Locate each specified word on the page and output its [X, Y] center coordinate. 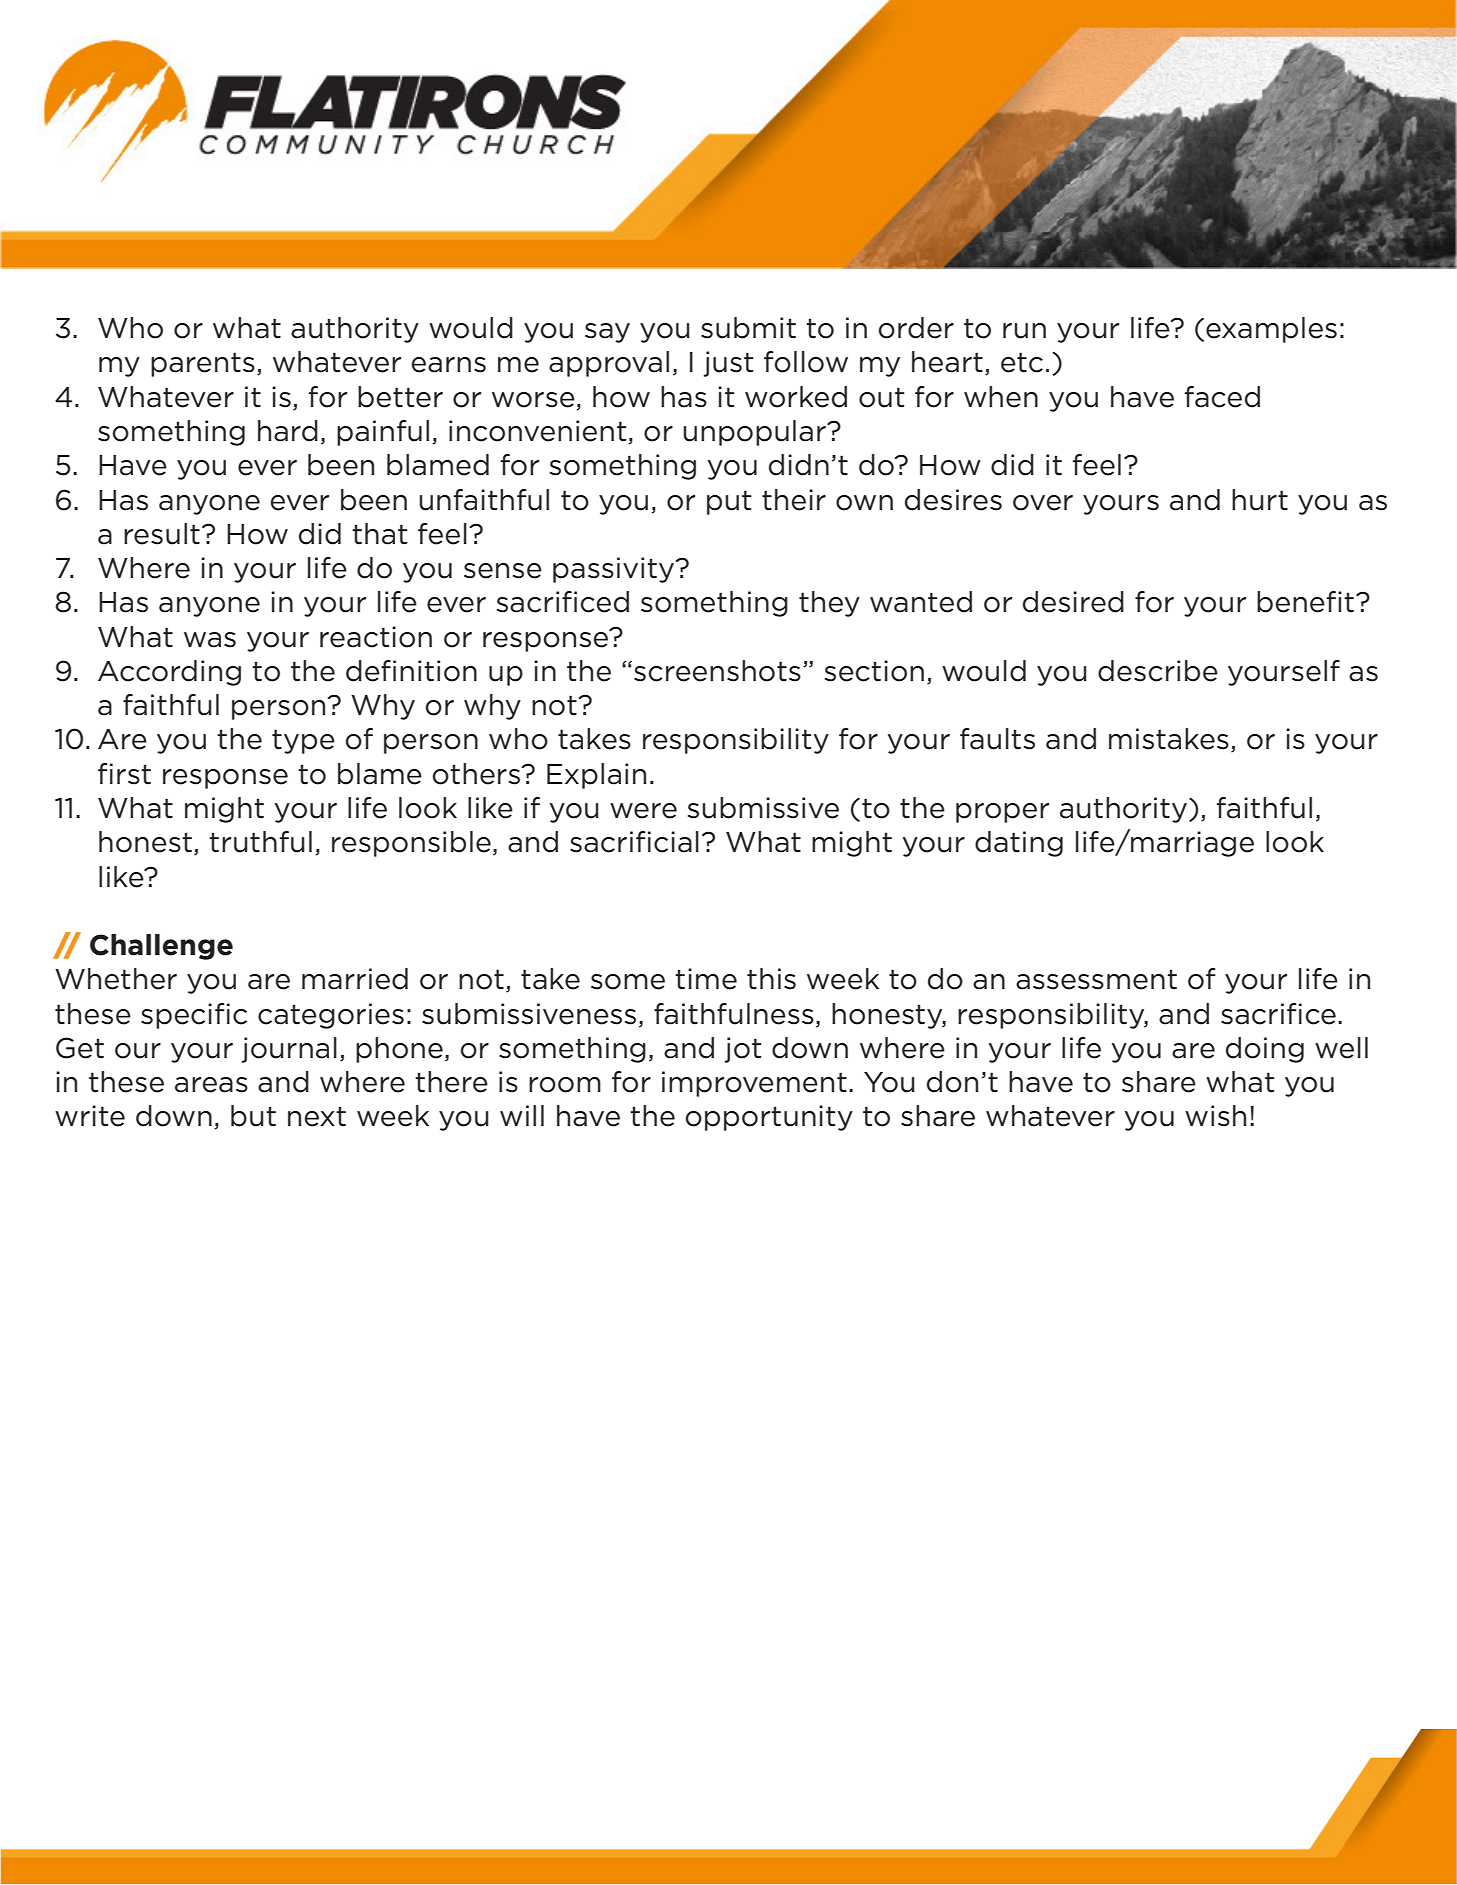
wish [1215, 1116]
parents [203, 364]
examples [1271, 330]
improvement [754, 1084]
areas [211, 1085]
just [728, 364]
